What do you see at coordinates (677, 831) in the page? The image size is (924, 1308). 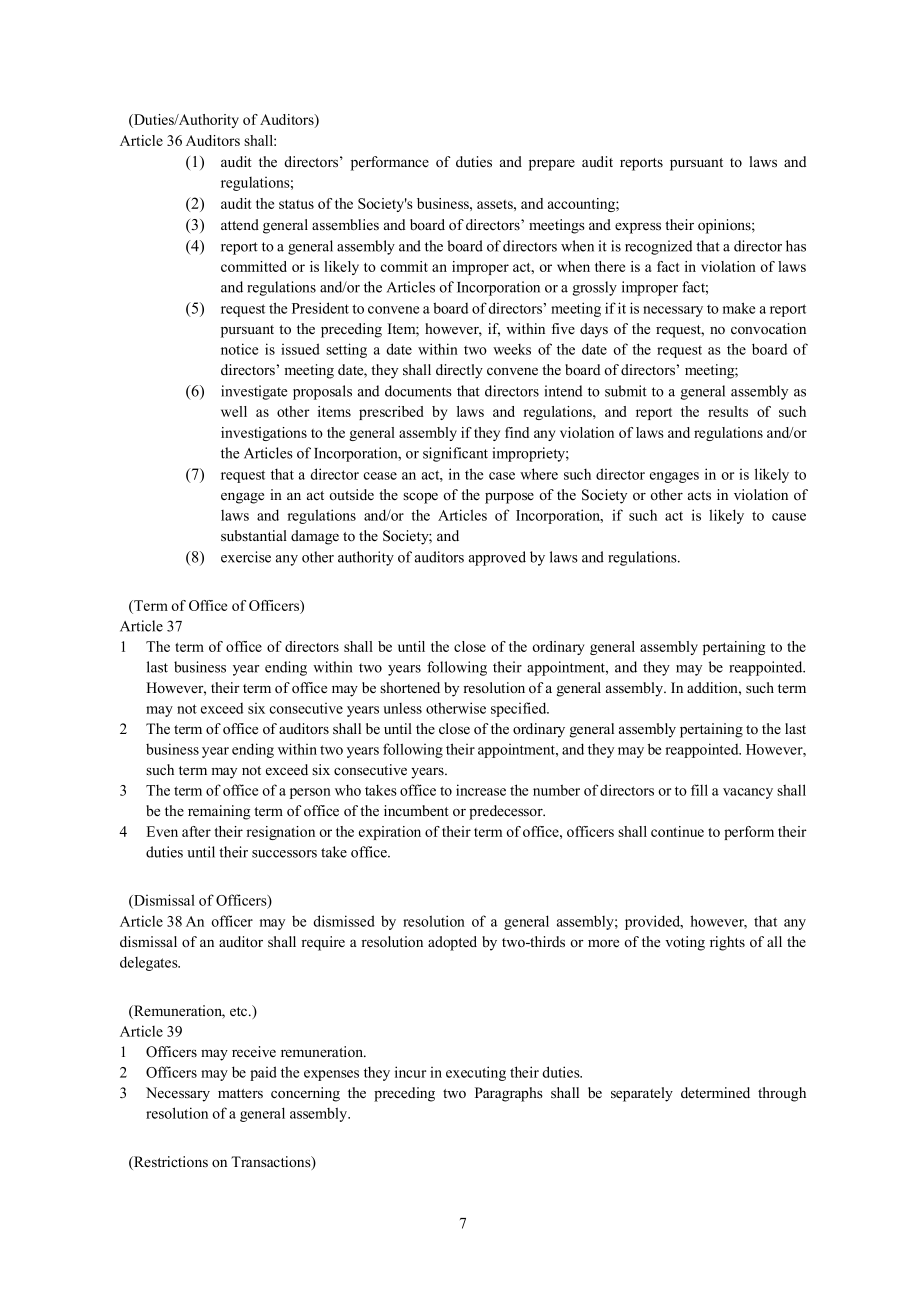 I see `continue` at bounding box center [677, 831].
